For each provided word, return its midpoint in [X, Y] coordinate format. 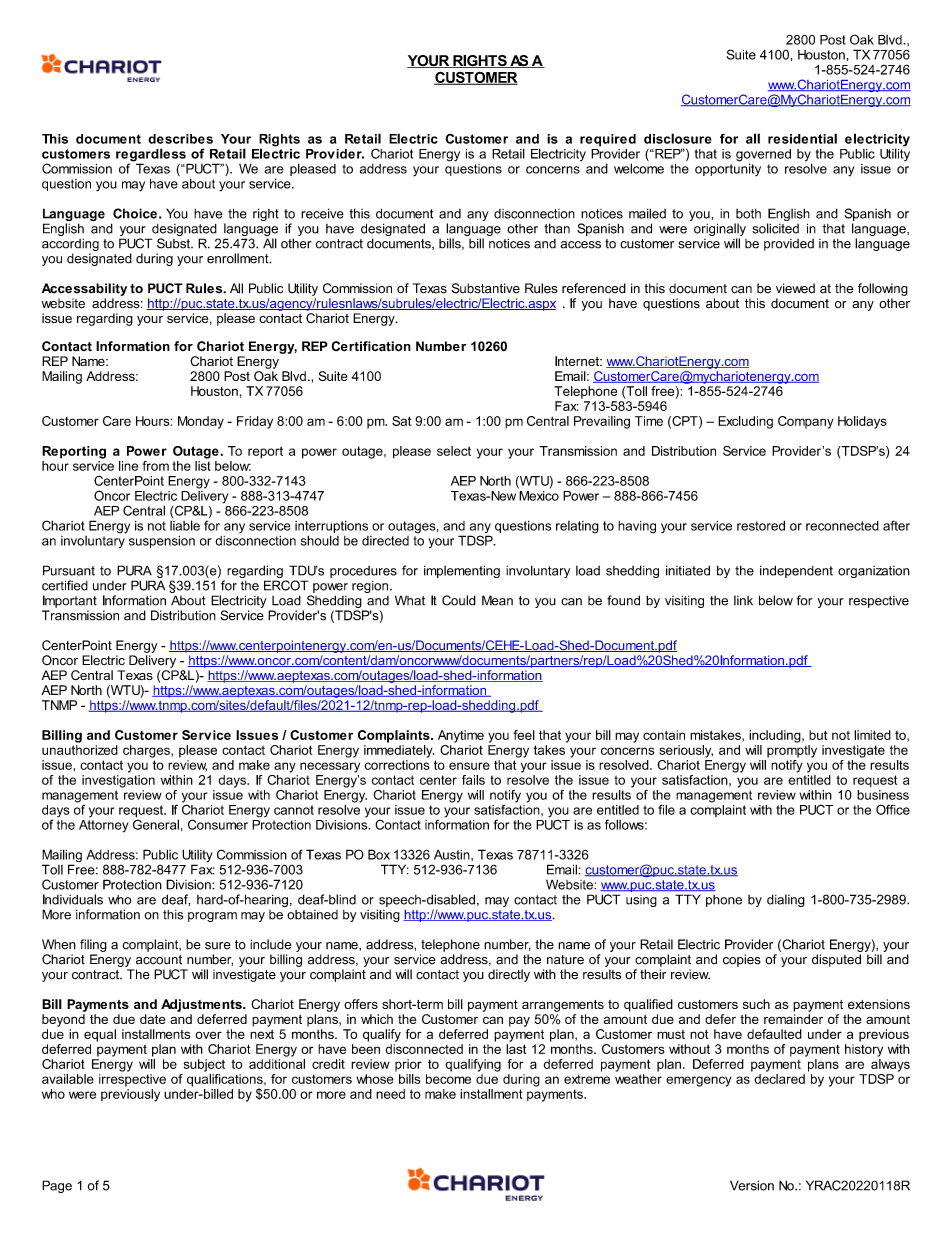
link [743, 600]
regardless [152, 156]
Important [70, 601]
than [557, 228]
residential [802, 138]
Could [459, 600]
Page [57, 1186]
